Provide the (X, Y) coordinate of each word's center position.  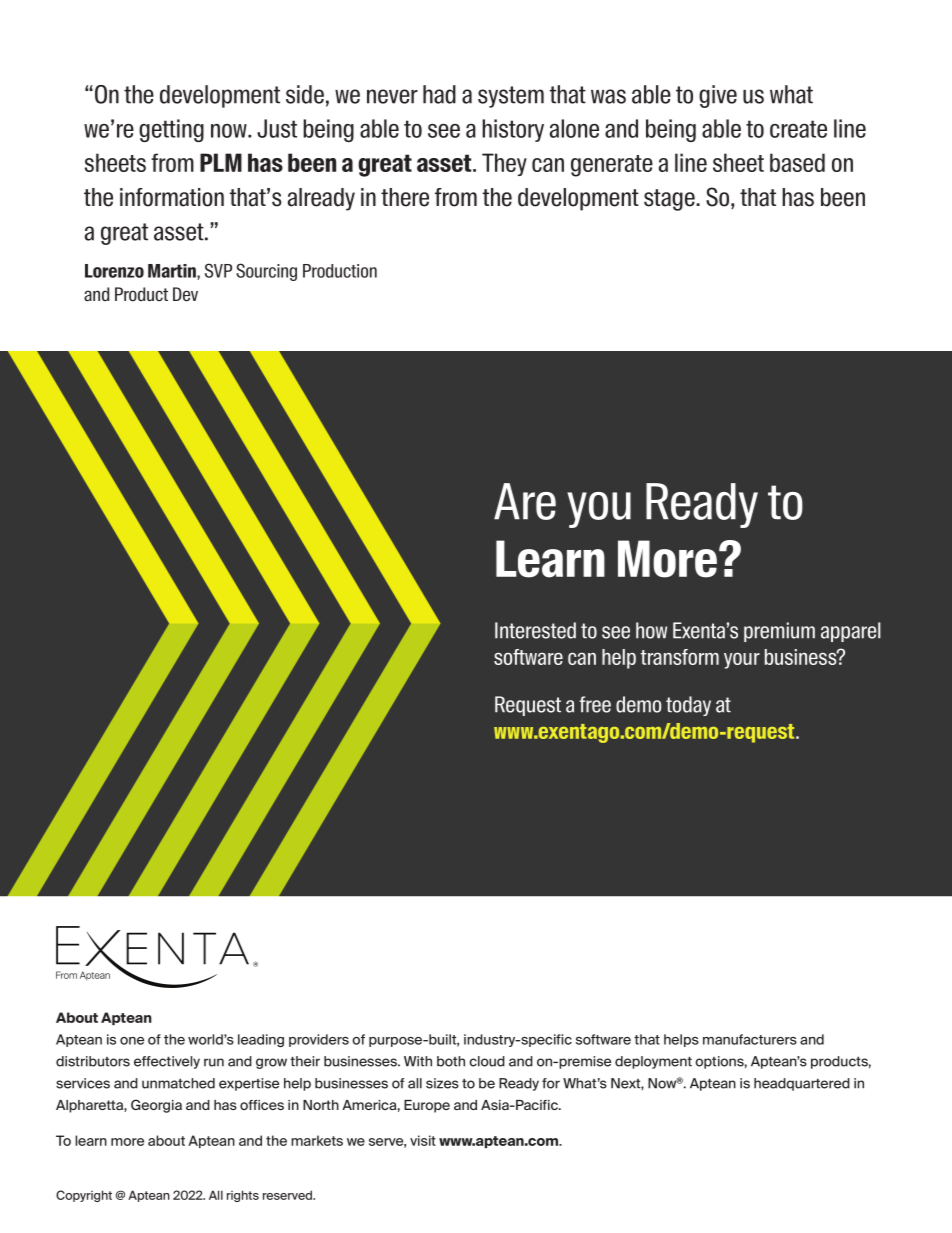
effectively (167, 1062)
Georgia (156, 1106)
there (405, 197)
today (688, 706)
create (798, 129)
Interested (535, 630)
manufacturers (750, 1039)
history (513, 130)
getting (171, 130)
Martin (173, 272)
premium (779, 632)
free (595, 704)
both (451, 1061)
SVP (218, 270)
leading (261, 1040)
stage (670, 200)
